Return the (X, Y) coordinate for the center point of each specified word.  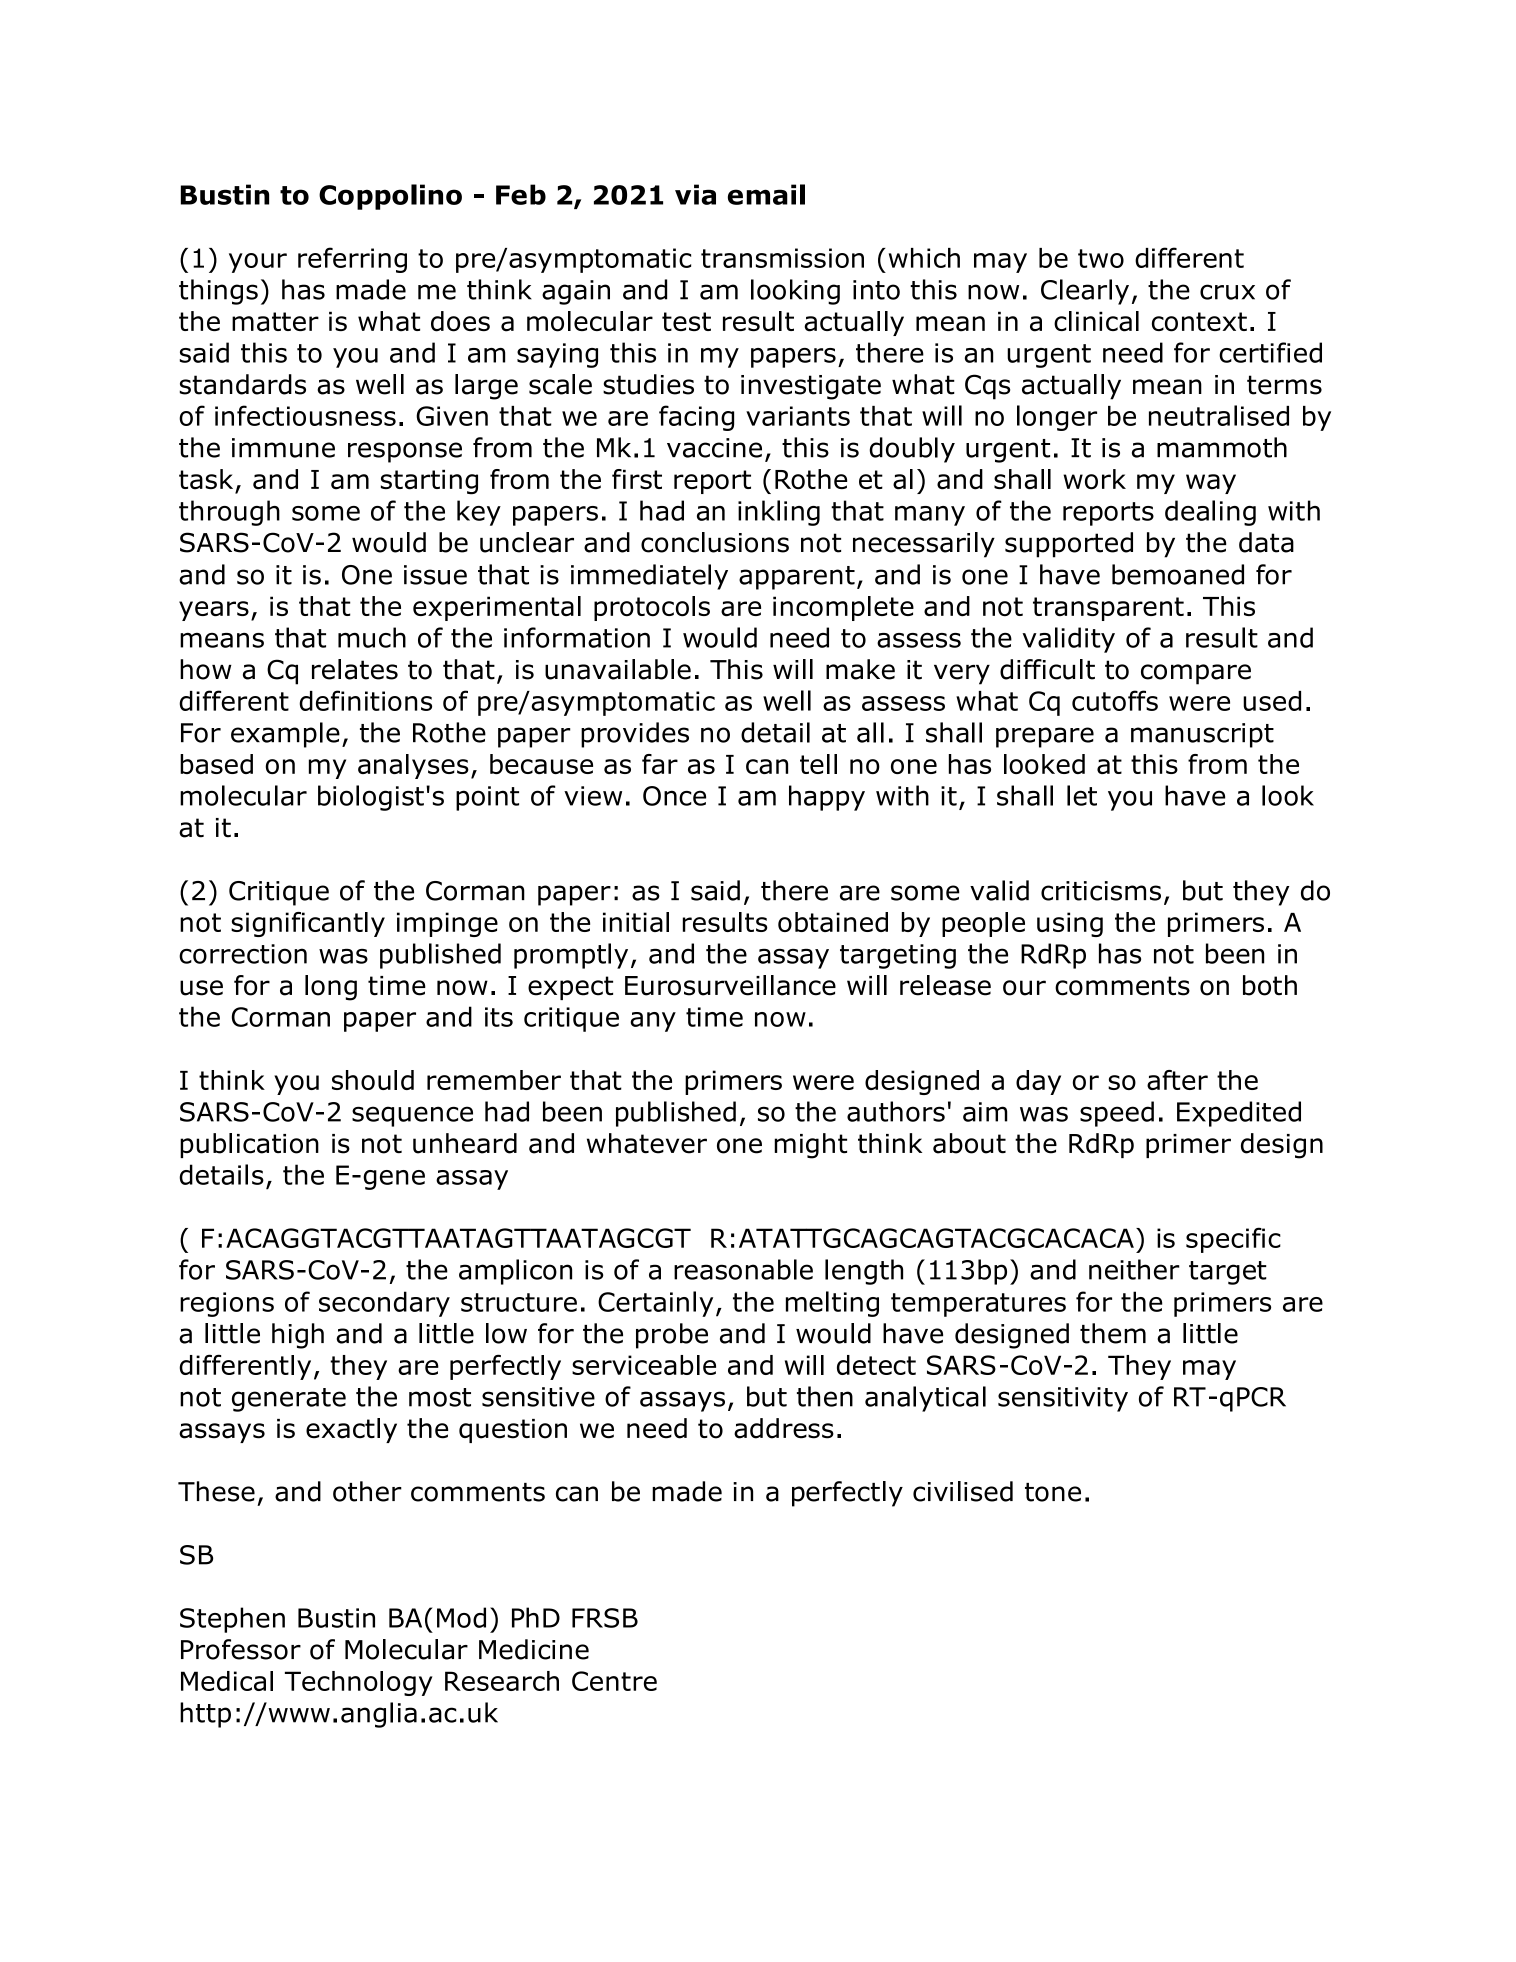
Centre (614, 1681)
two (1101, 258)
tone (1053, 1492)
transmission (782, 258)
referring (352, 260)
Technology (359, 1683)
